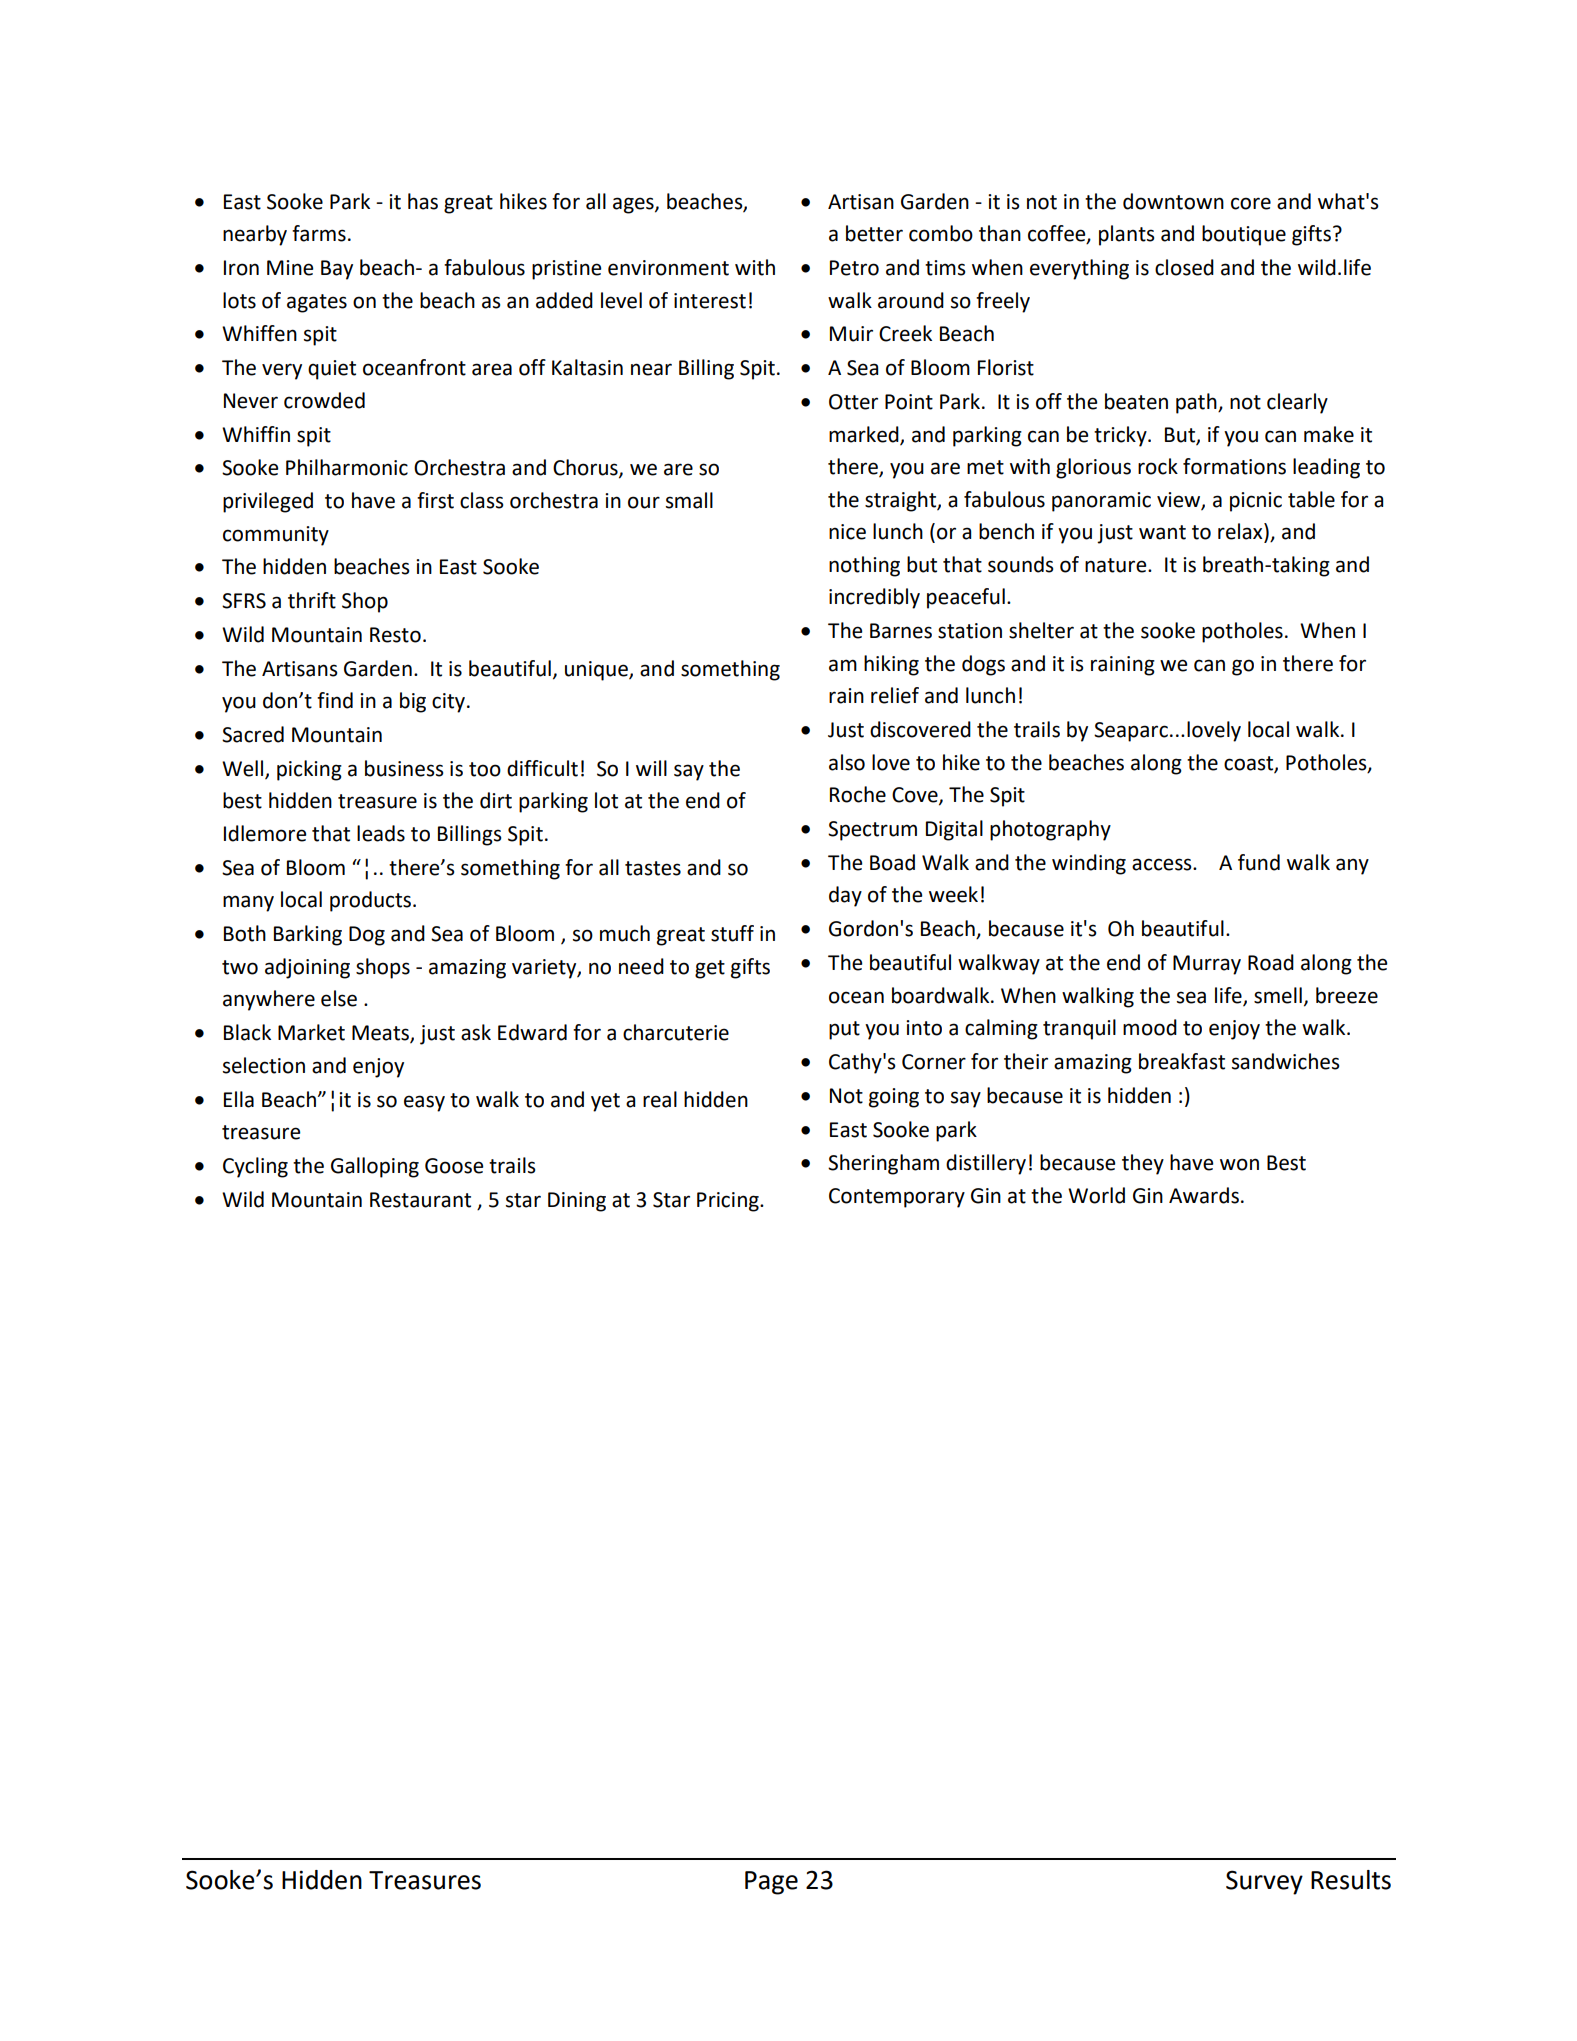  Describe the element at coordinates (891, 665) in the image. I see `hiking` at that location.
